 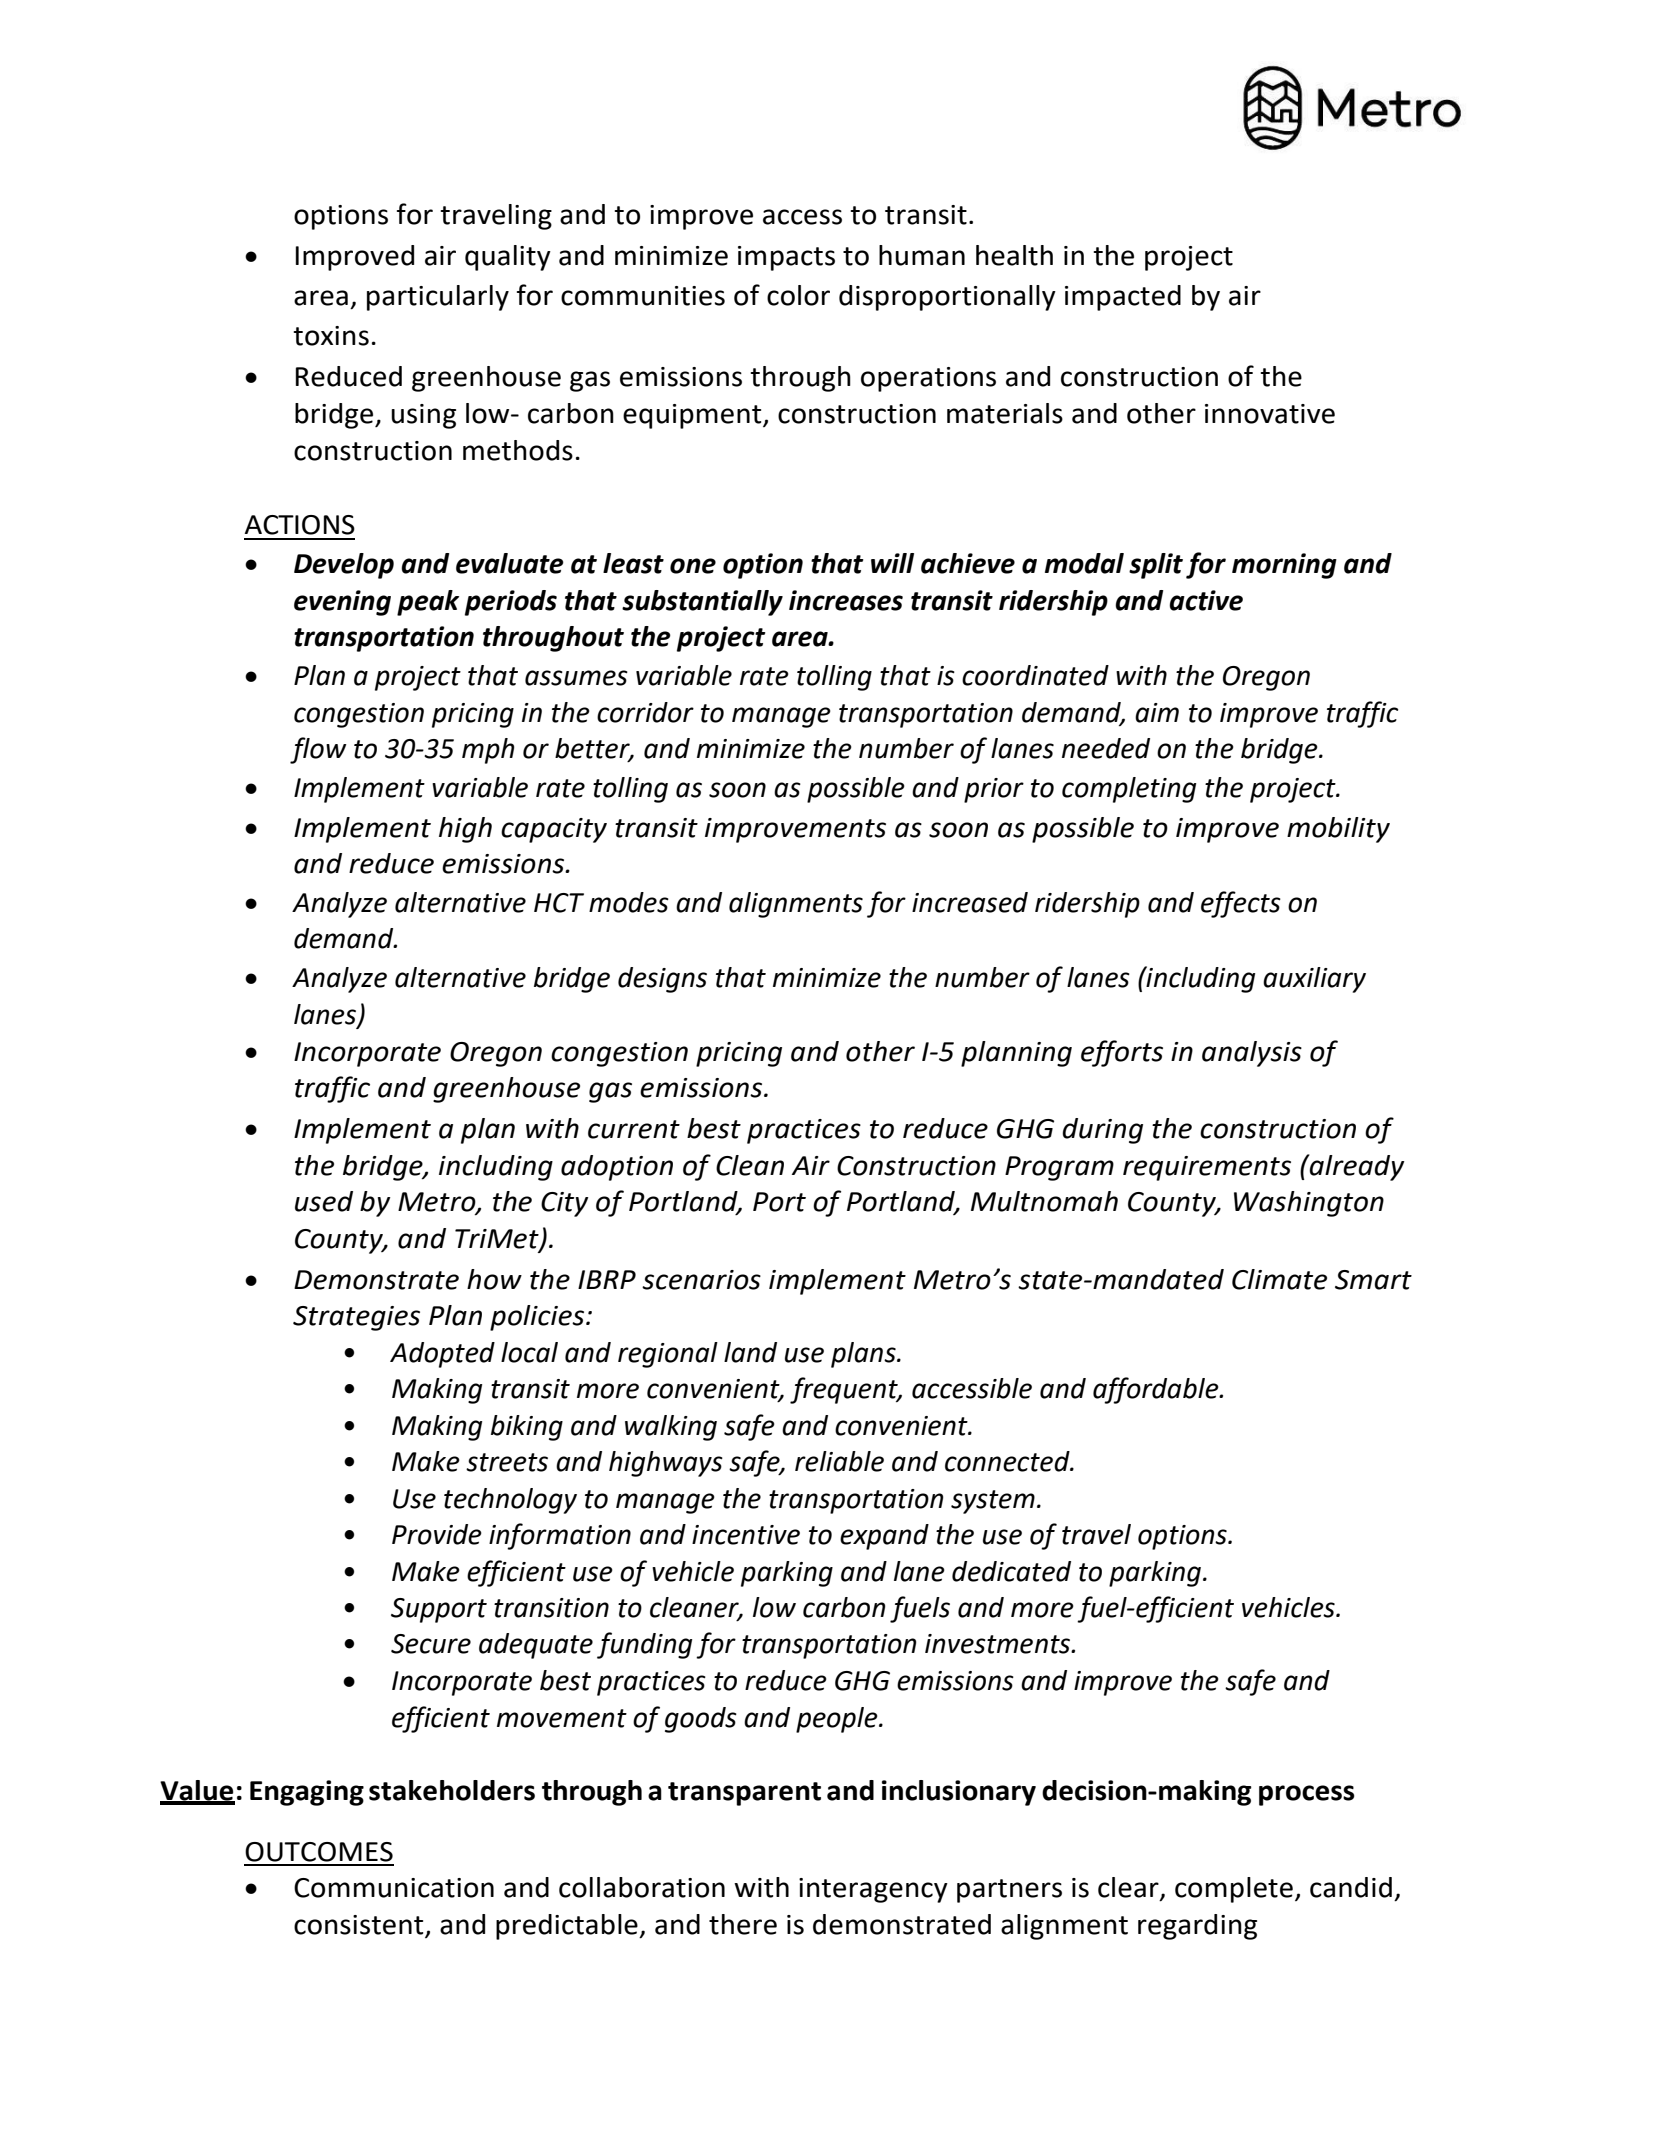 I want to click on impacted, so click(x=1123, y=298).
